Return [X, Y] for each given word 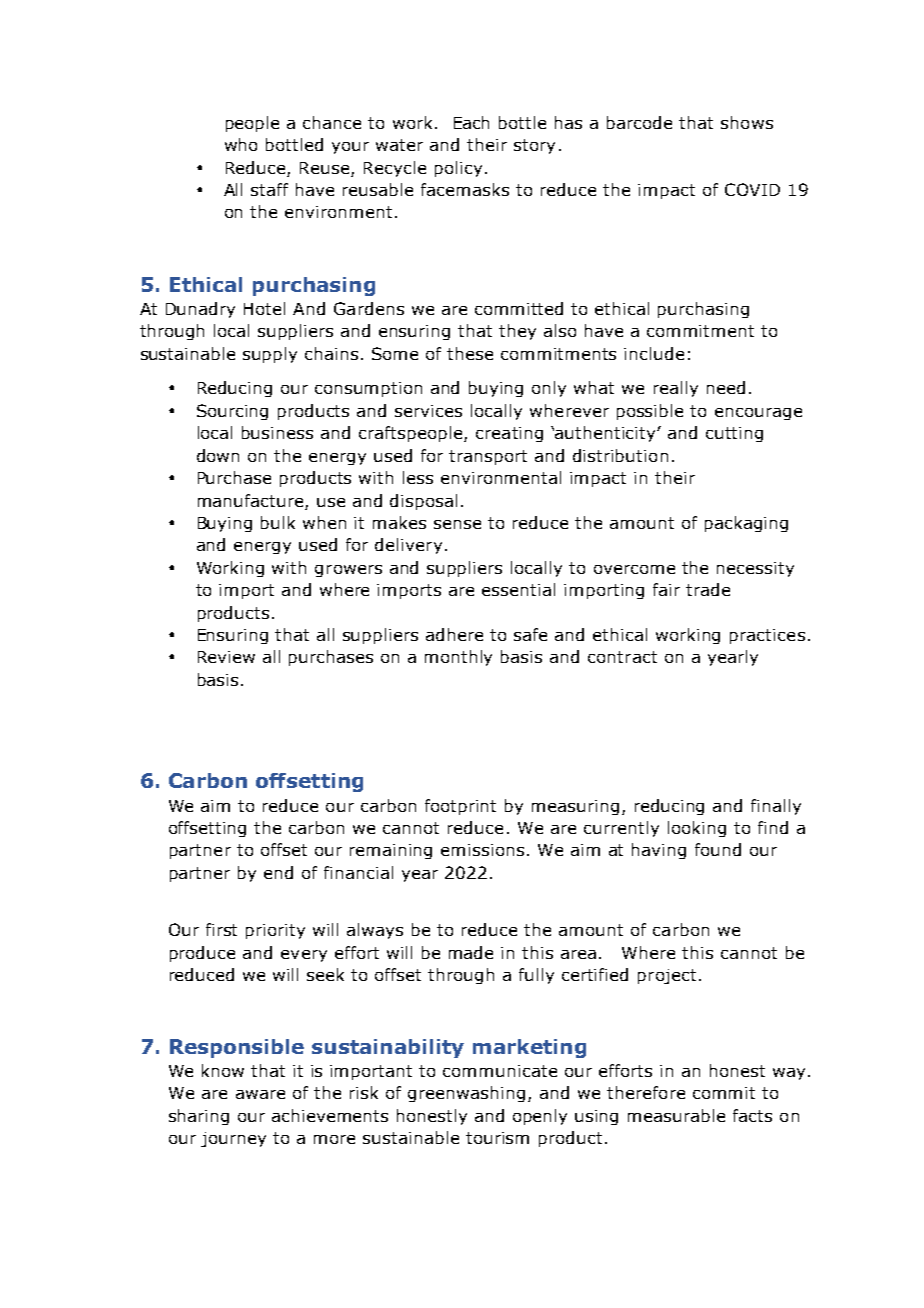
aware [260, 1094]
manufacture [250, 500]
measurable [676, 1115]
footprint [460, 807]
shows [747, 122]
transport [488, 457]
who [241, 144]
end [278, 872]
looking [697, 829]
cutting [734, 434]
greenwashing [466, 1094]
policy [458, 169]
